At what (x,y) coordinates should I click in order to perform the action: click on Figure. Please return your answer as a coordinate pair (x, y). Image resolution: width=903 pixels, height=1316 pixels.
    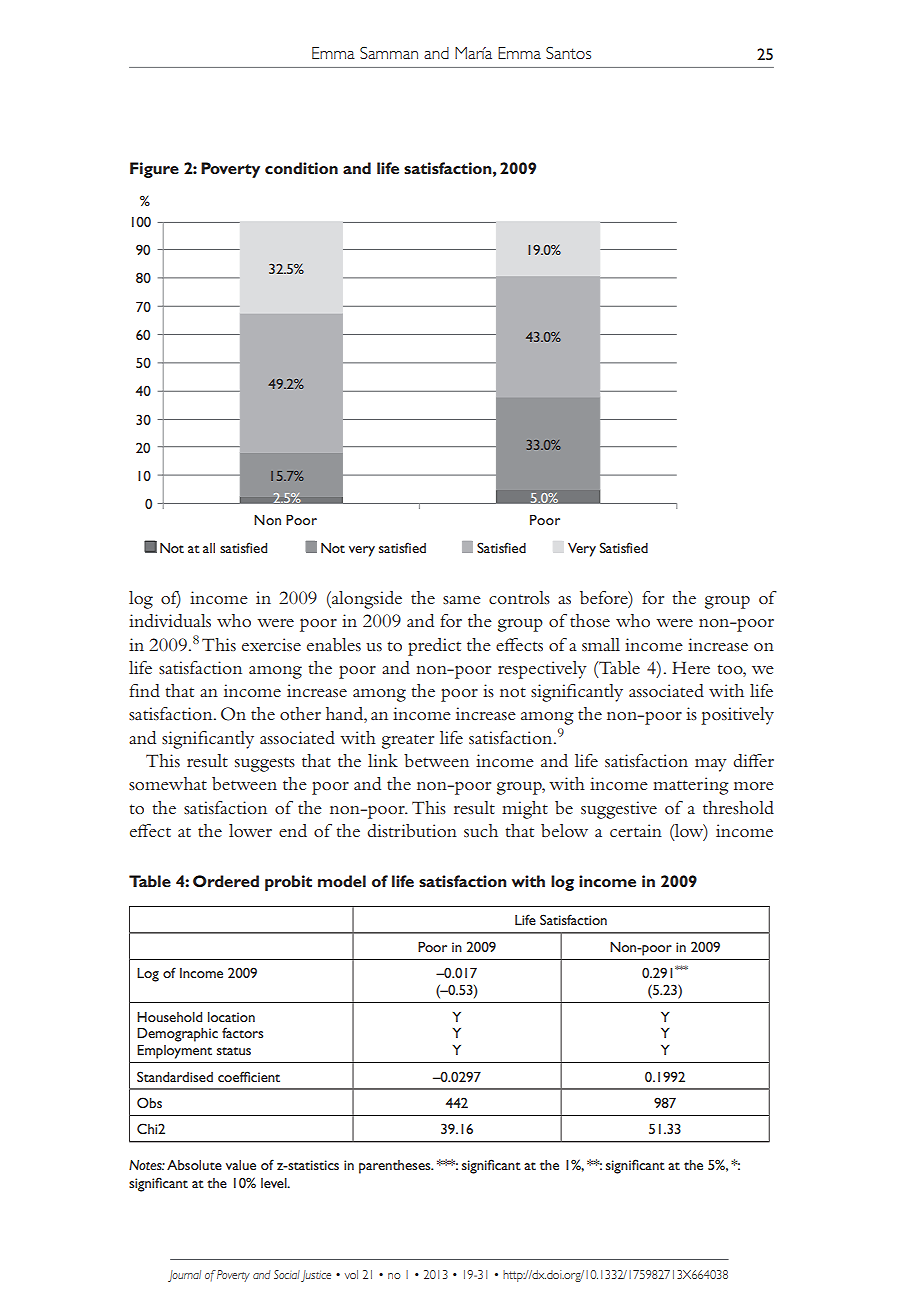
    Looking at the image, I should click on (154, 170).
